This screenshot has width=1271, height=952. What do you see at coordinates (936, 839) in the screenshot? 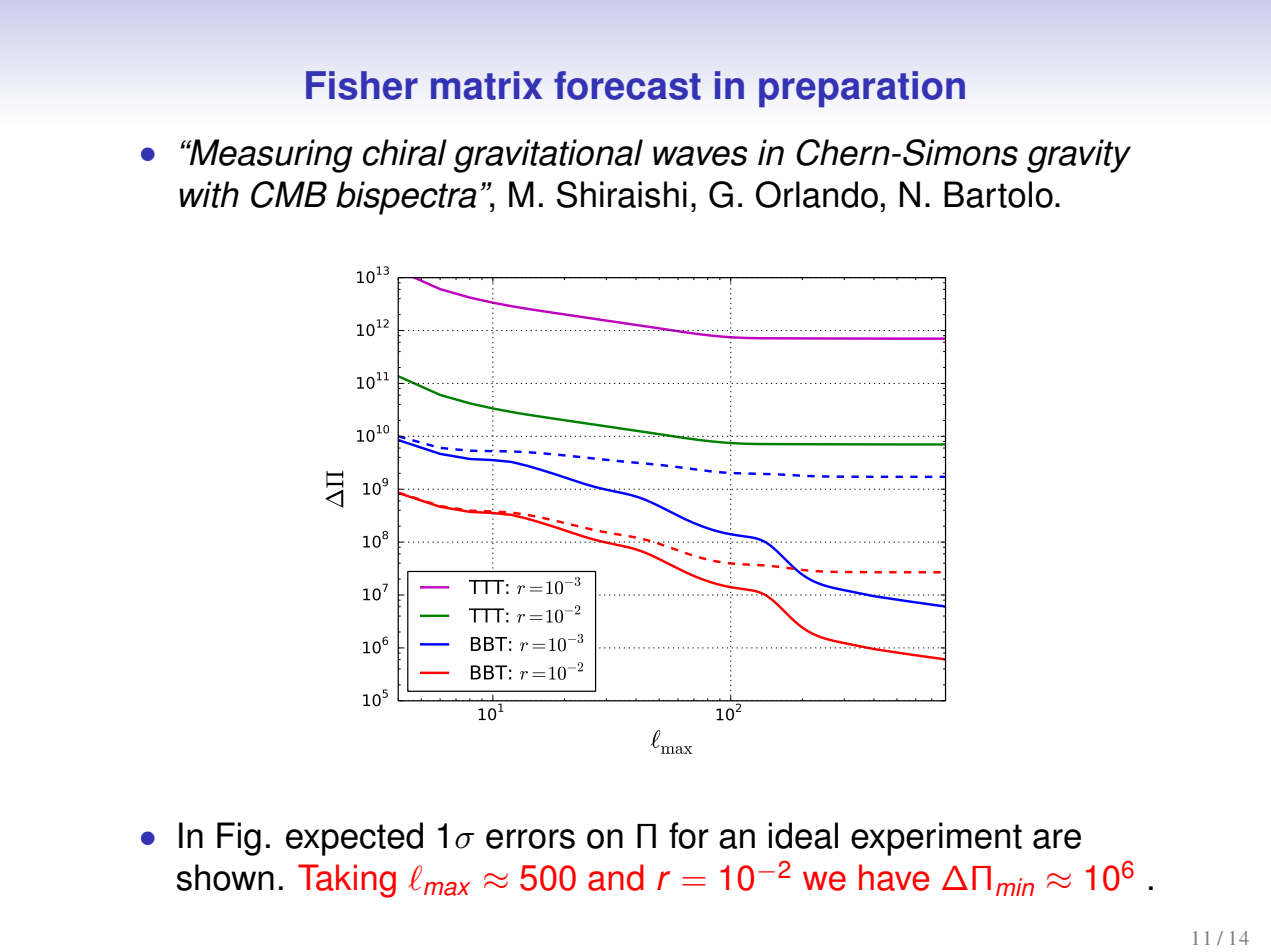
I see `experiment` at bounding box center [936, 839].
